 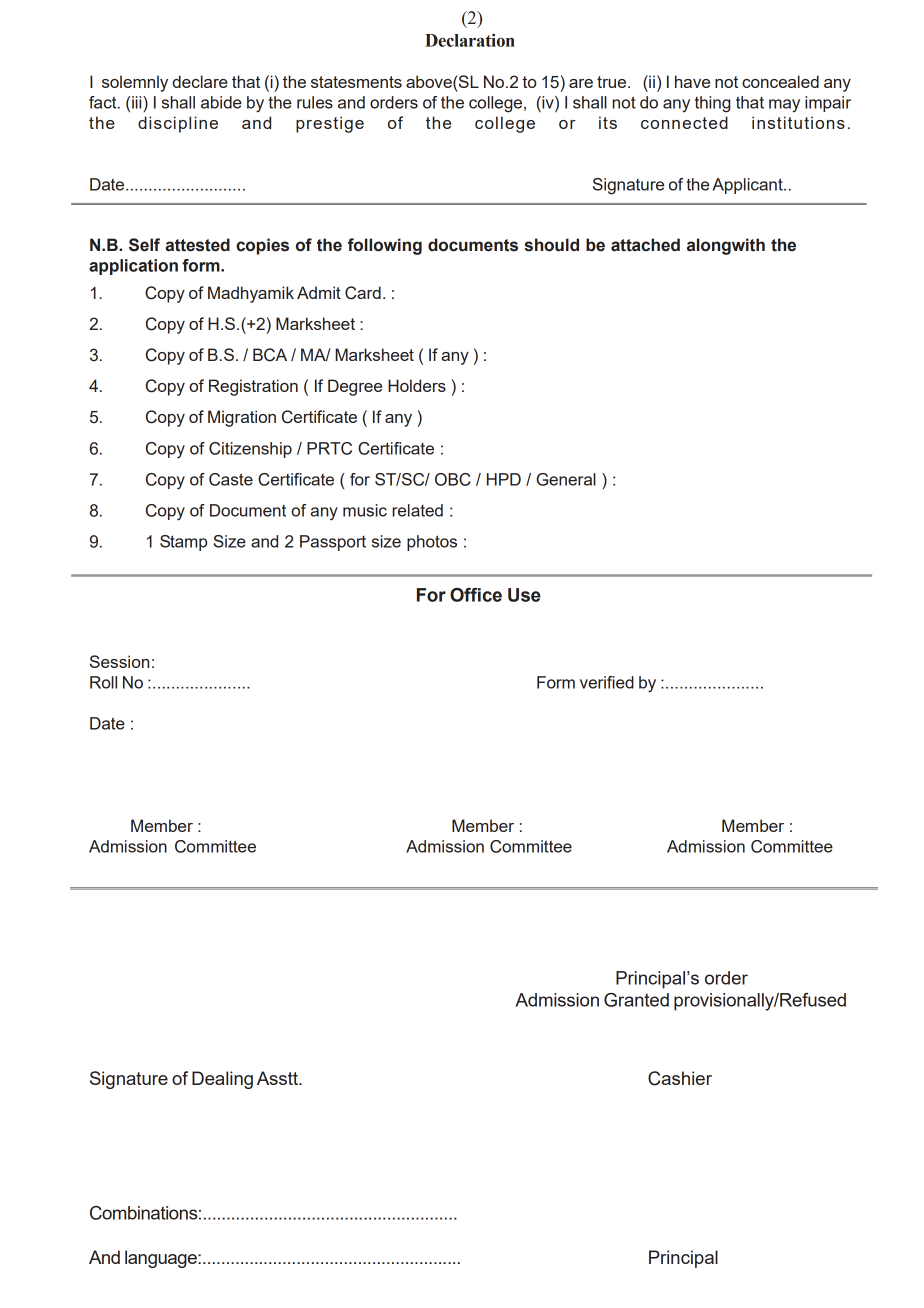 What do you see at coordinates (470, 40) in the screenshot?
I see `Declaration` at bounding box center [470, 40].
